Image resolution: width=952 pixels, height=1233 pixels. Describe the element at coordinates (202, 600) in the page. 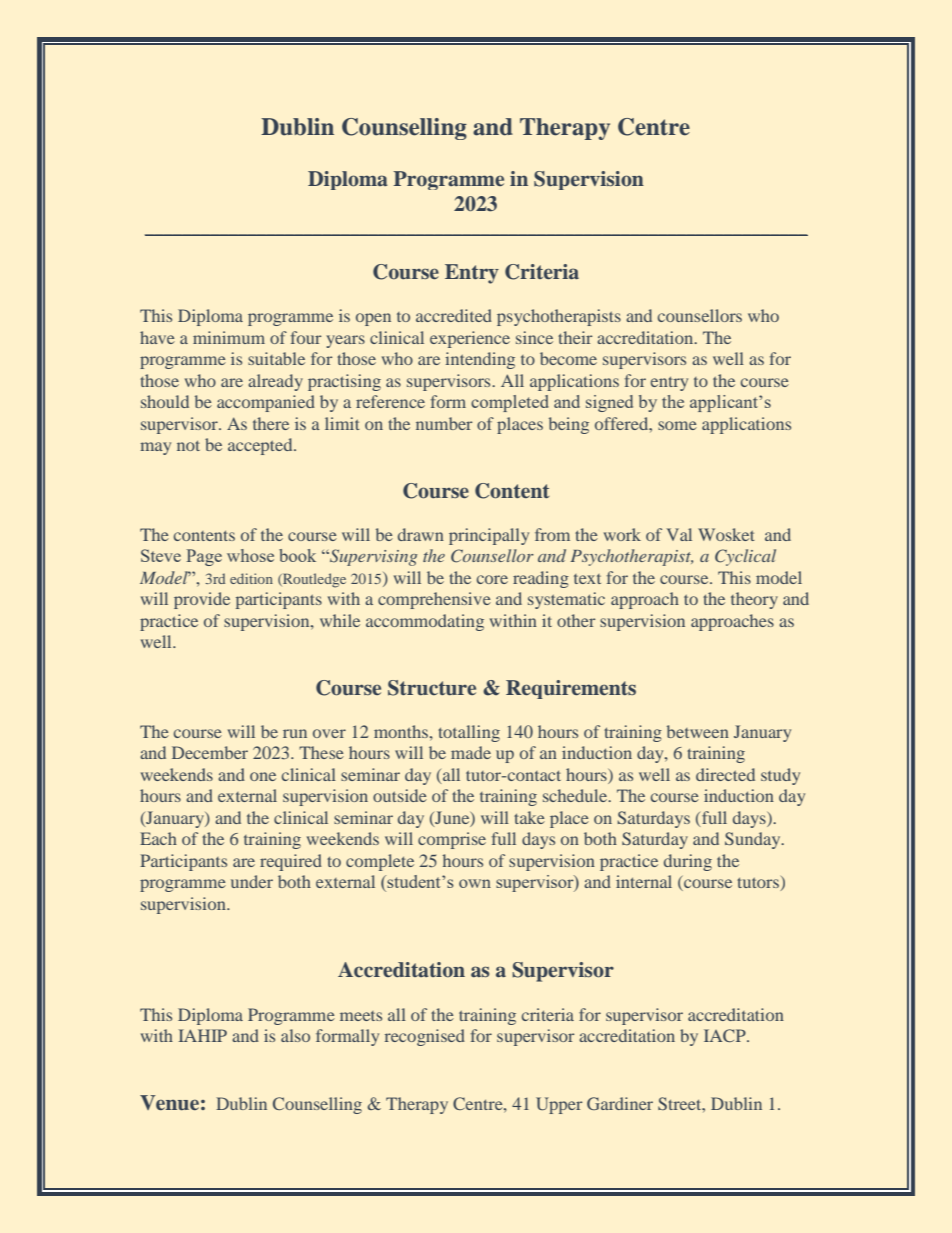

I see `provide` at that location.
